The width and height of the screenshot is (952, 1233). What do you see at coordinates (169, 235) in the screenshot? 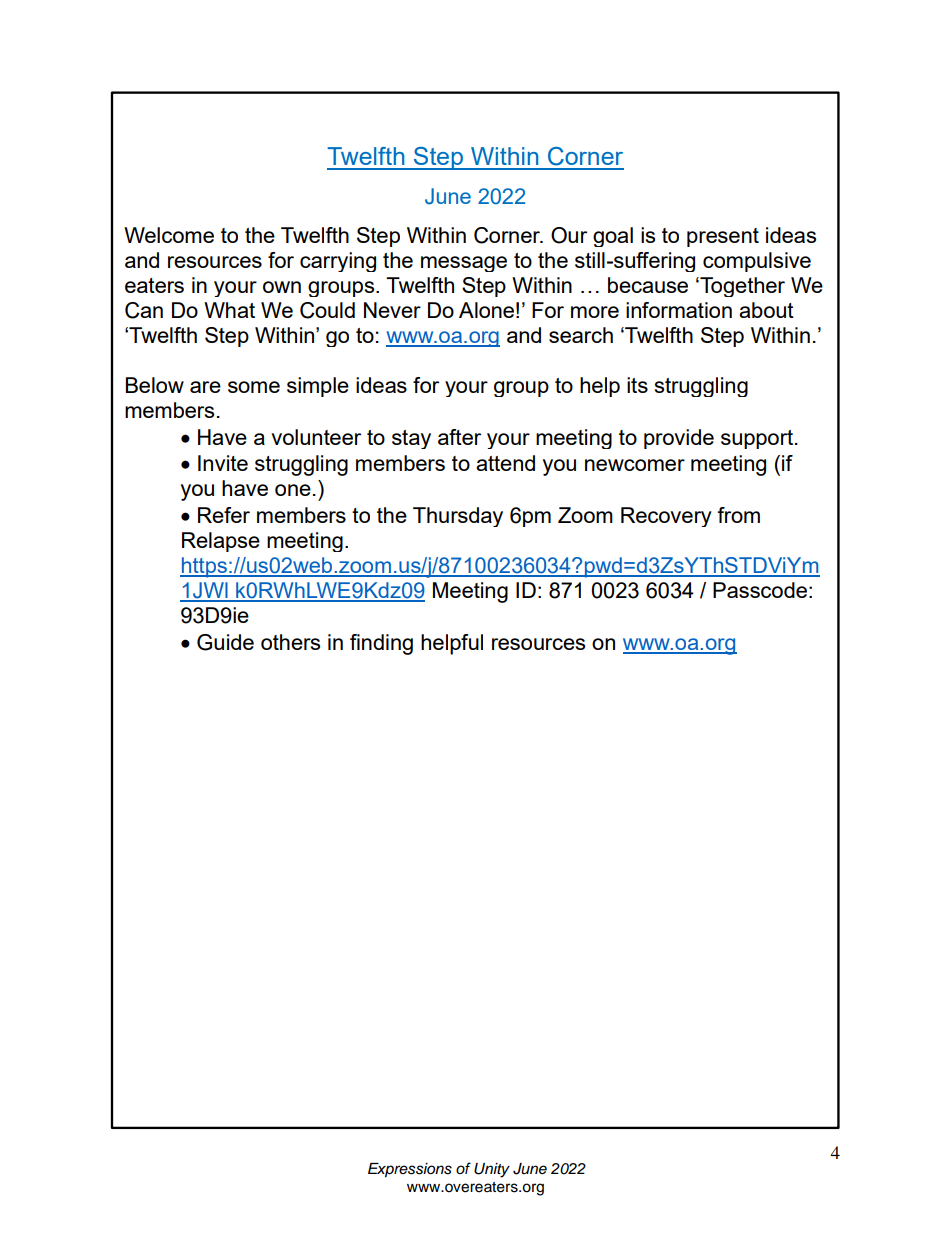
I see `Welcome` at bounding box center [169, 235].
